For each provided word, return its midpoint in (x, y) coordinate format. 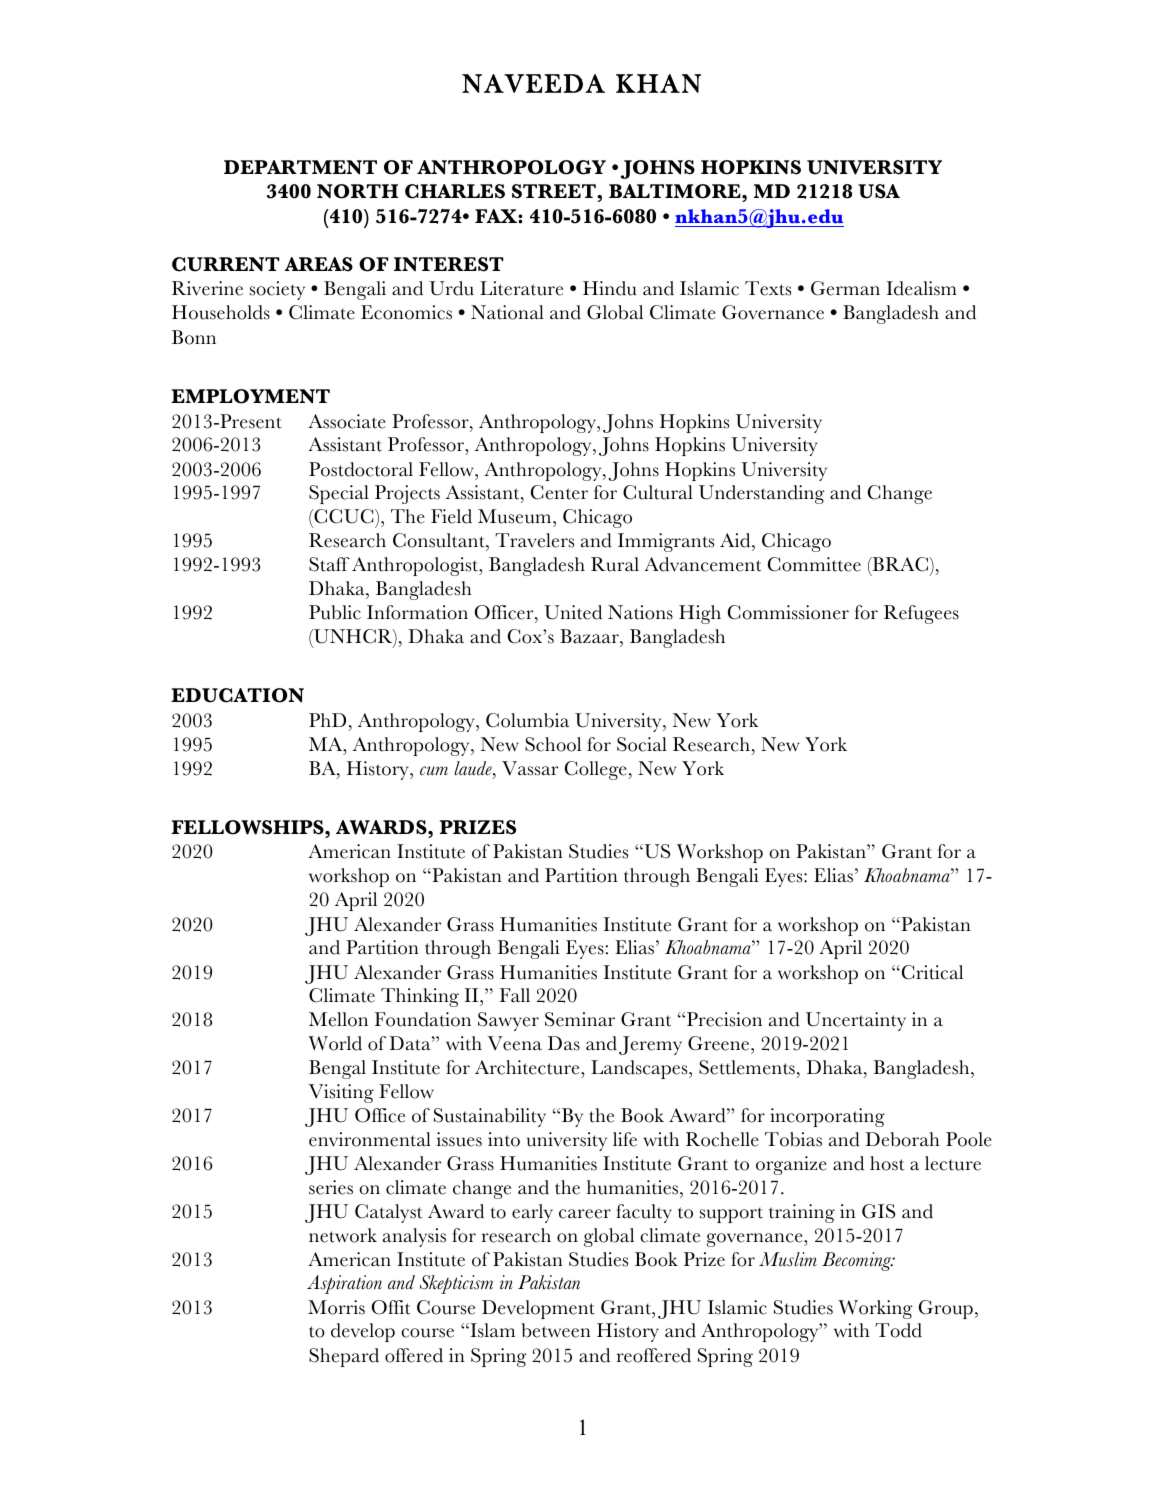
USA (879, 191)
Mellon (338, 1019)
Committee (814, 564)
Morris (336, 1307)
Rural (615, 564)
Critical (931, 972)
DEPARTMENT (300, 167)
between (556, 1330)
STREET (555, 191)
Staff (329, 564)
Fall (514, 995)
